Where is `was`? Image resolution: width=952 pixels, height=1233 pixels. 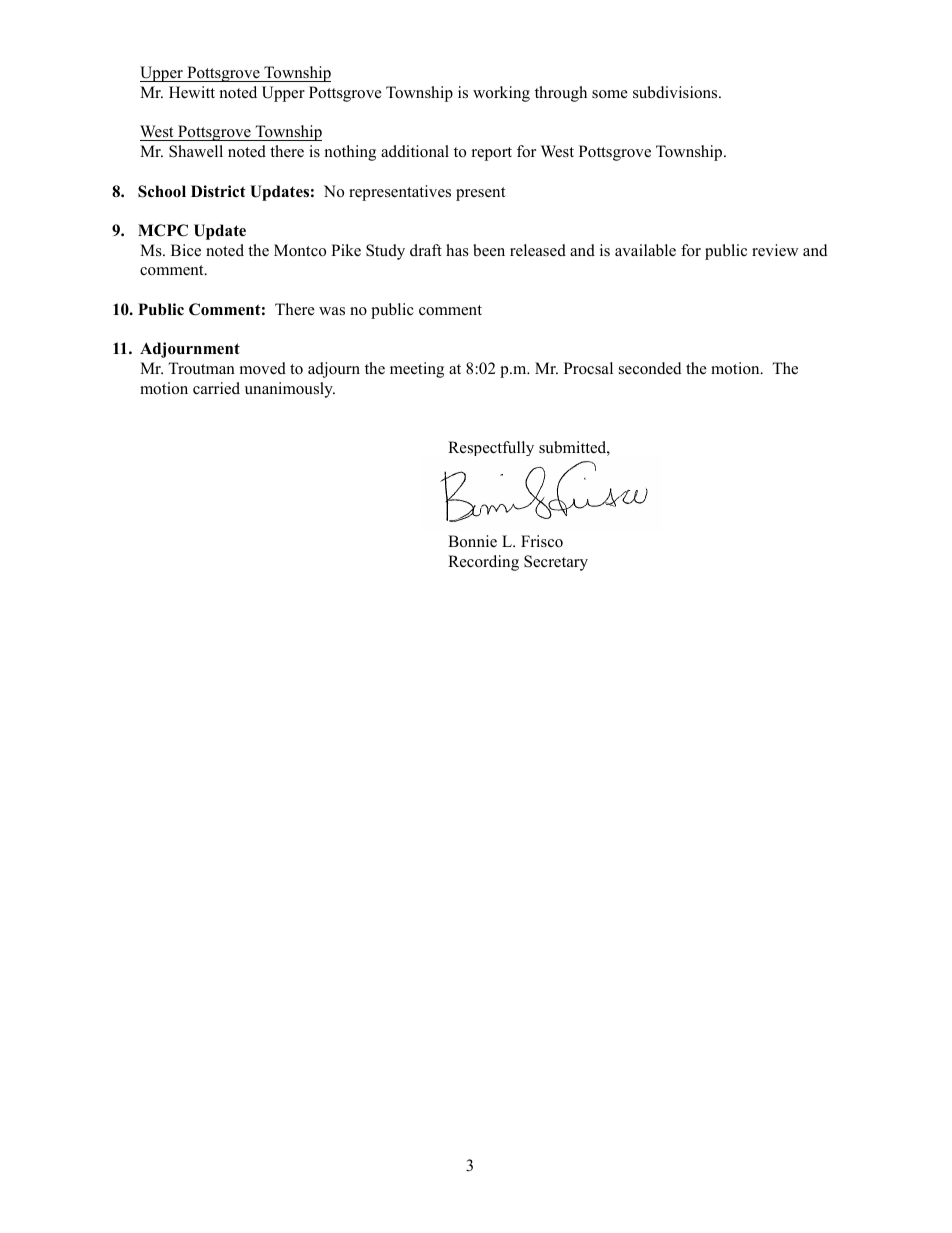
was is located at coordinates (332, 311).
